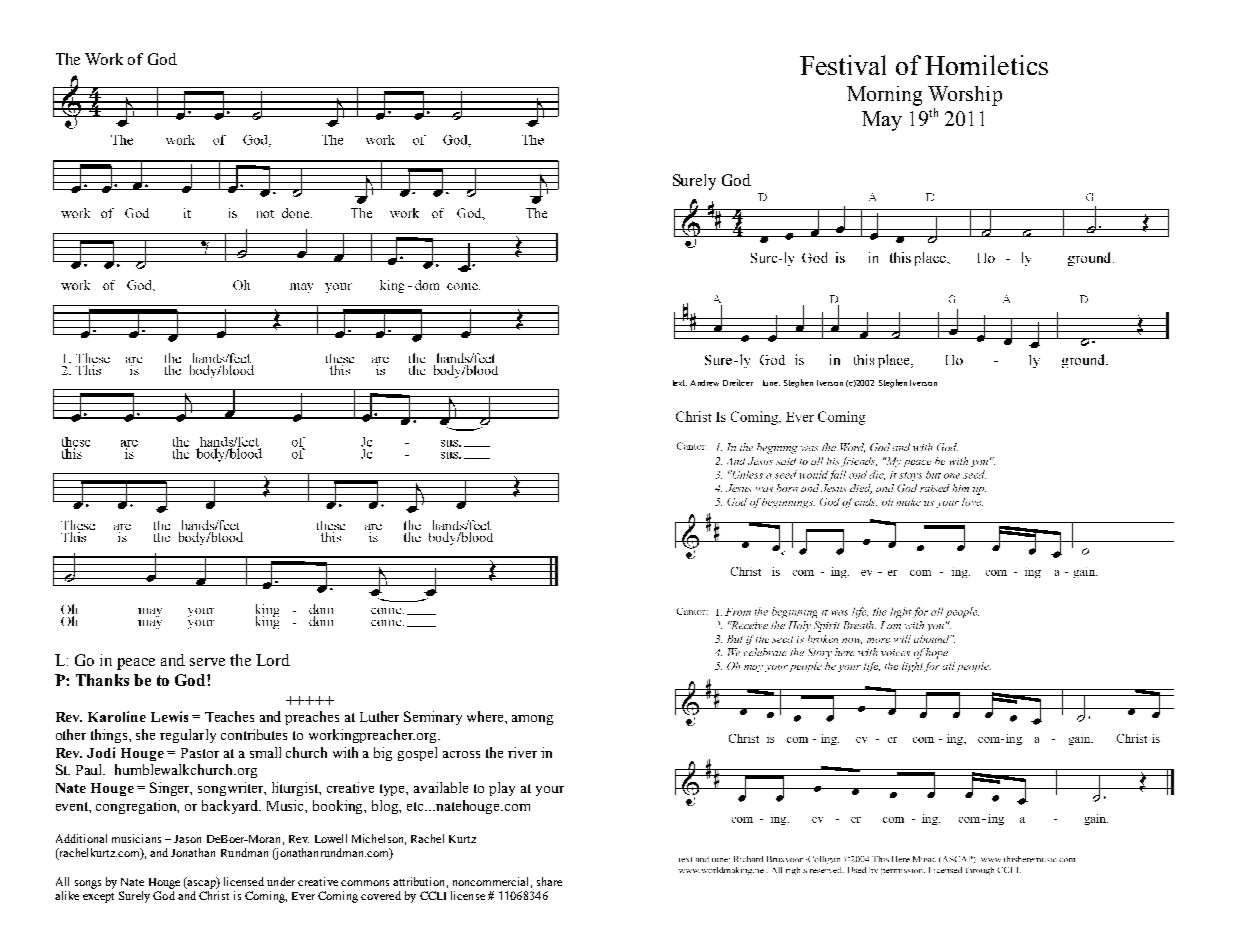  Describe the element at coordinates (207, 662) in the screenshot. I see `serve` at that location.
